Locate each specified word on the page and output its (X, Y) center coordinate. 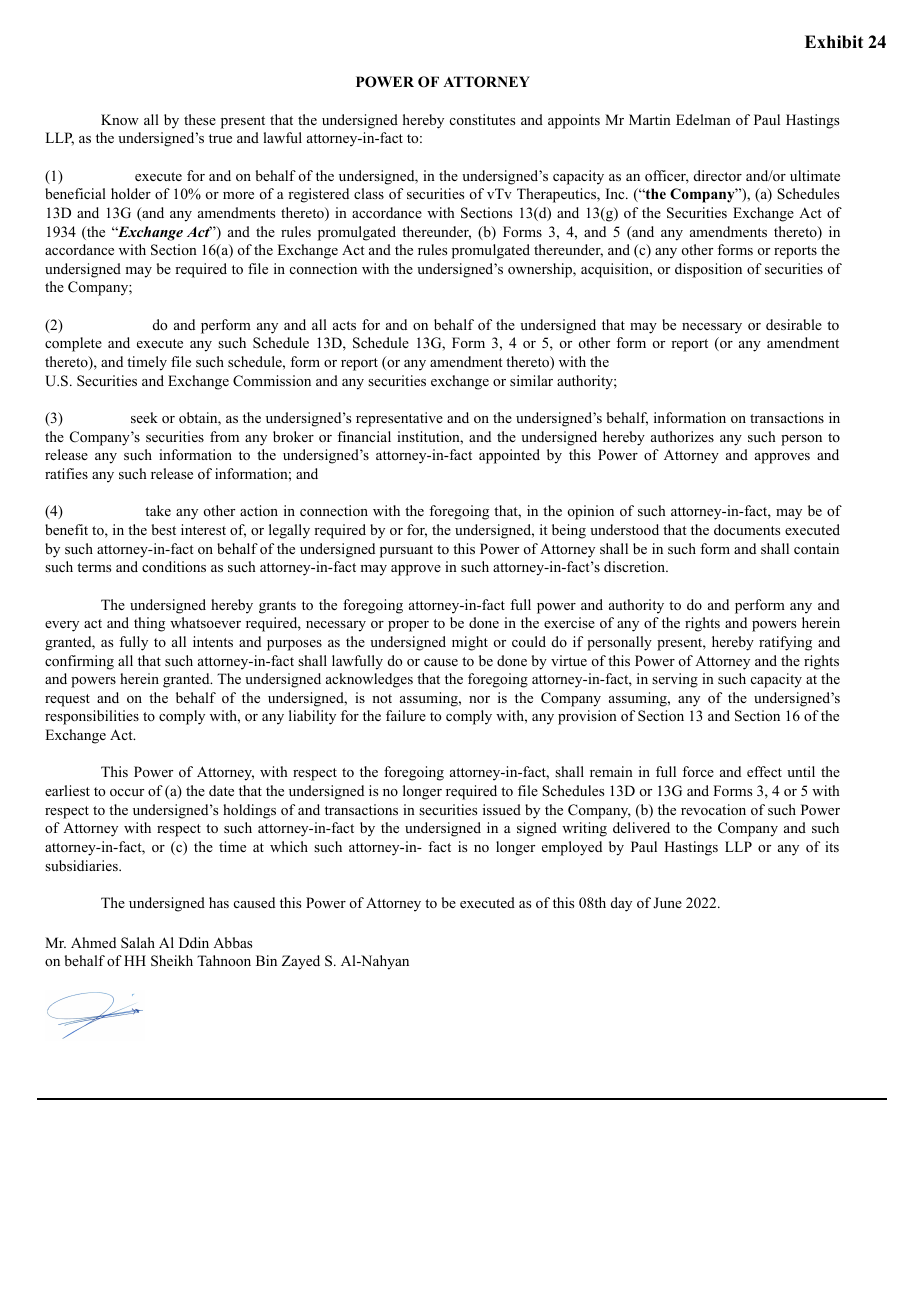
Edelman (703, 119)
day (621, 904)
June (667, 902)
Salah (138, 943)
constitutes (482, 119)
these (200, 119)
